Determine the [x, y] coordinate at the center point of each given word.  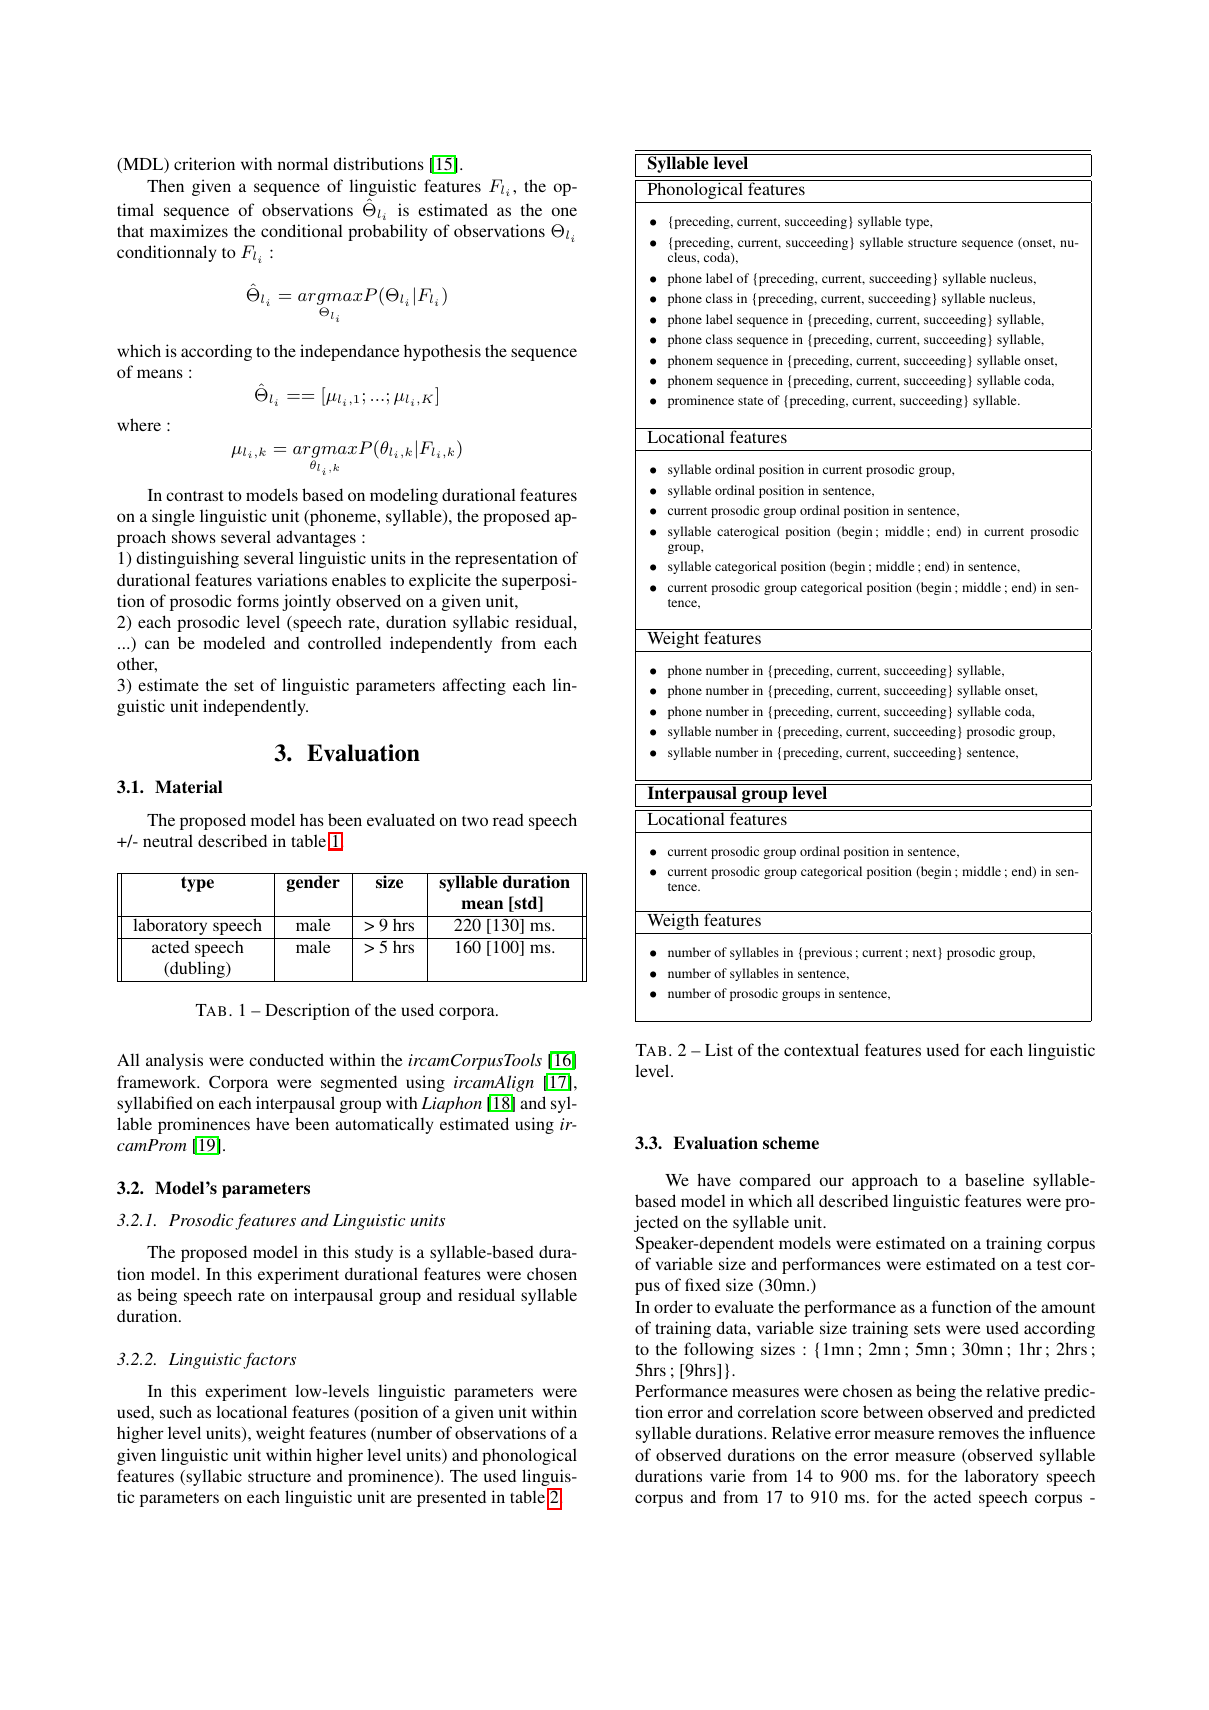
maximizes [189, 230]
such [176, 1411]
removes [968, 1434]
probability [387, 232]
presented [451, 1498]
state [750, 401]
